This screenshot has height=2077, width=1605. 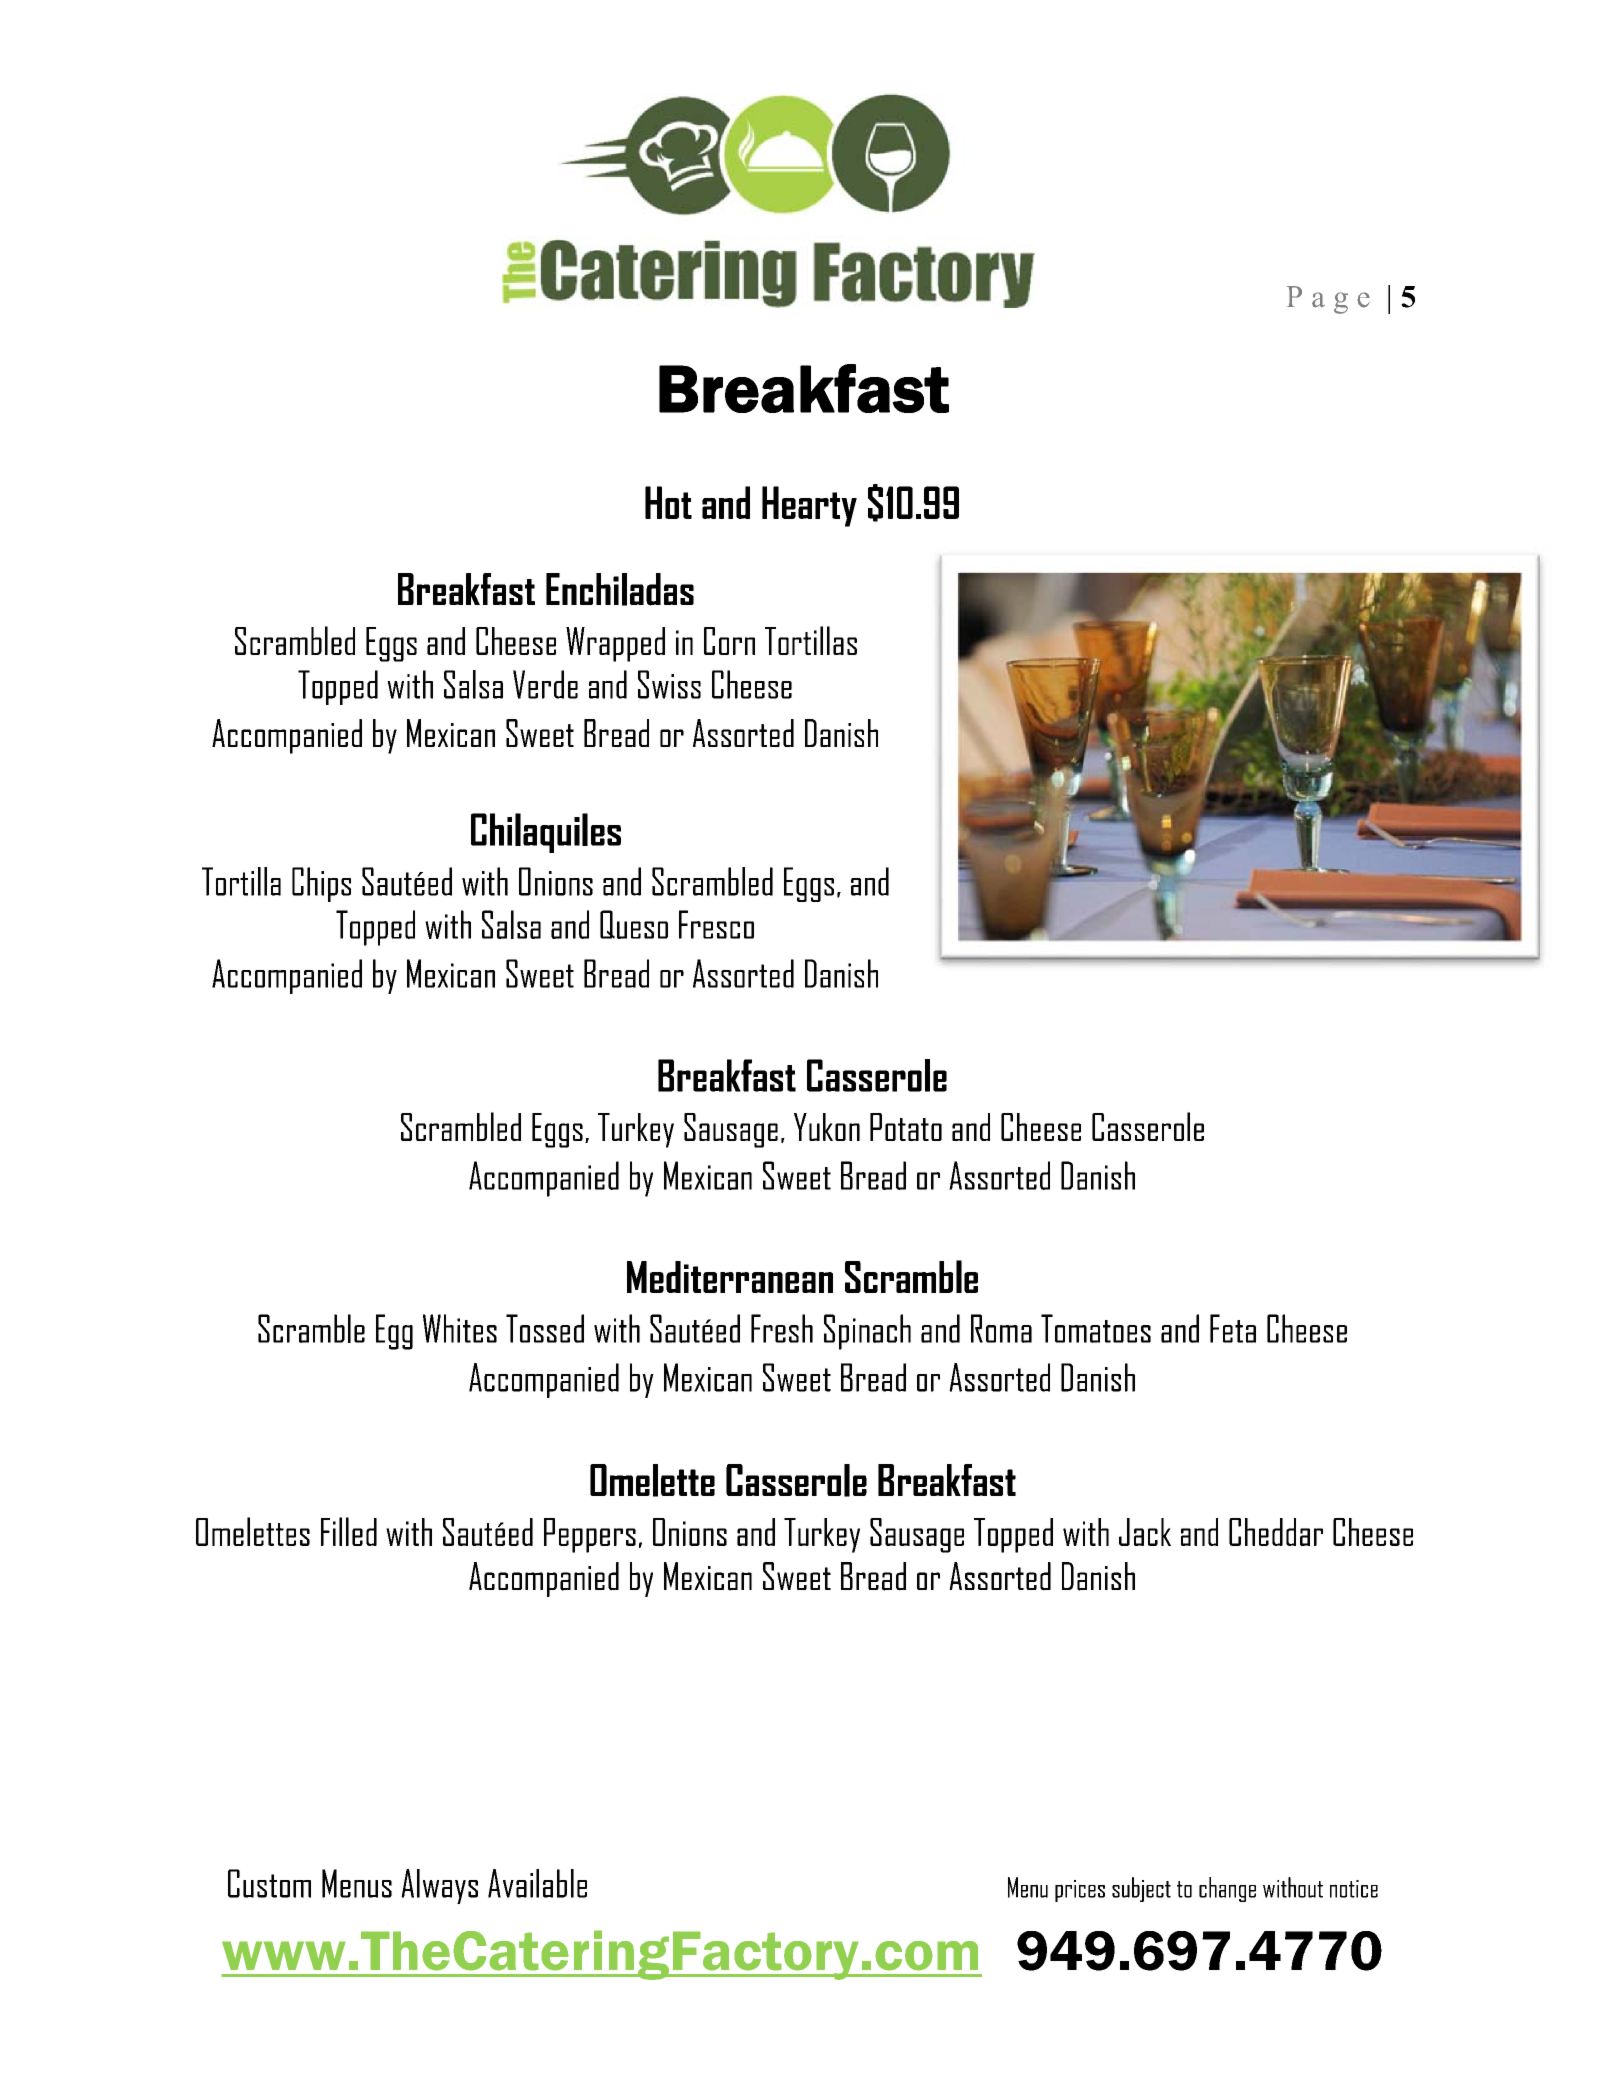 I want to click on Cheddar, so click(x=1276, y=1532).
